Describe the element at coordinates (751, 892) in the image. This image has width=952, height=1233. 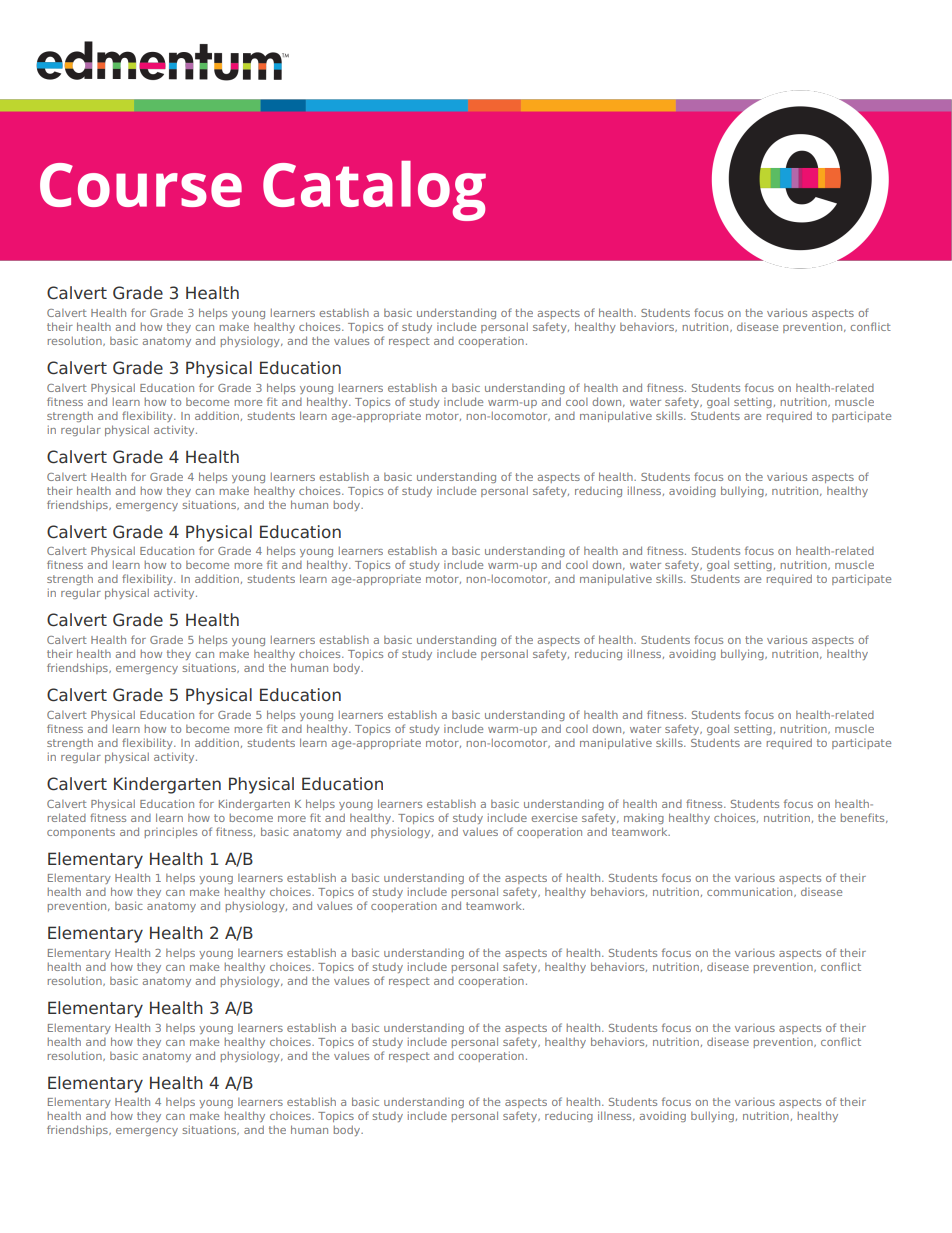
I see `communication` at that location.
